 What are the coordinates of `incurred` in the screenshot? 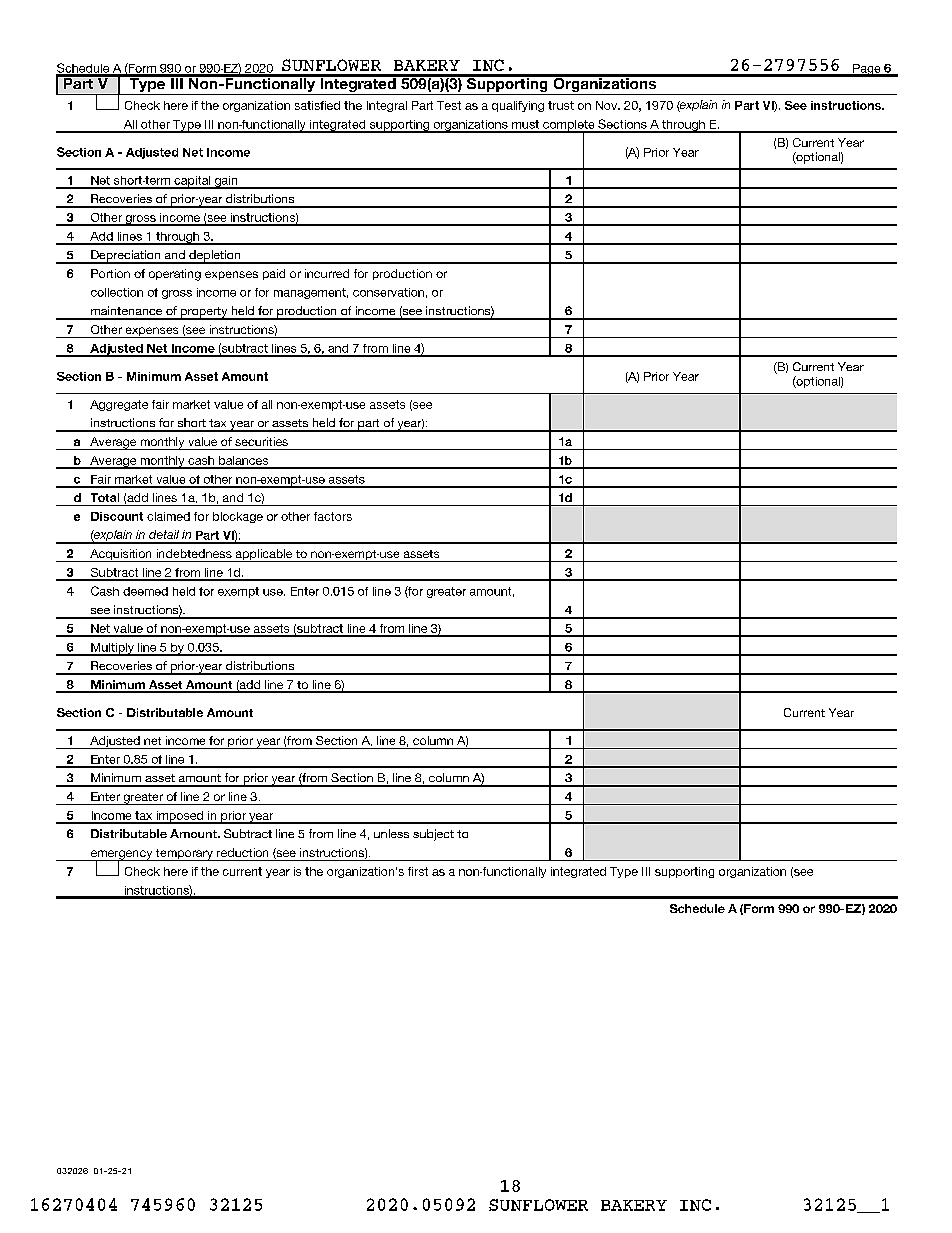 It's located at (327, 273).
